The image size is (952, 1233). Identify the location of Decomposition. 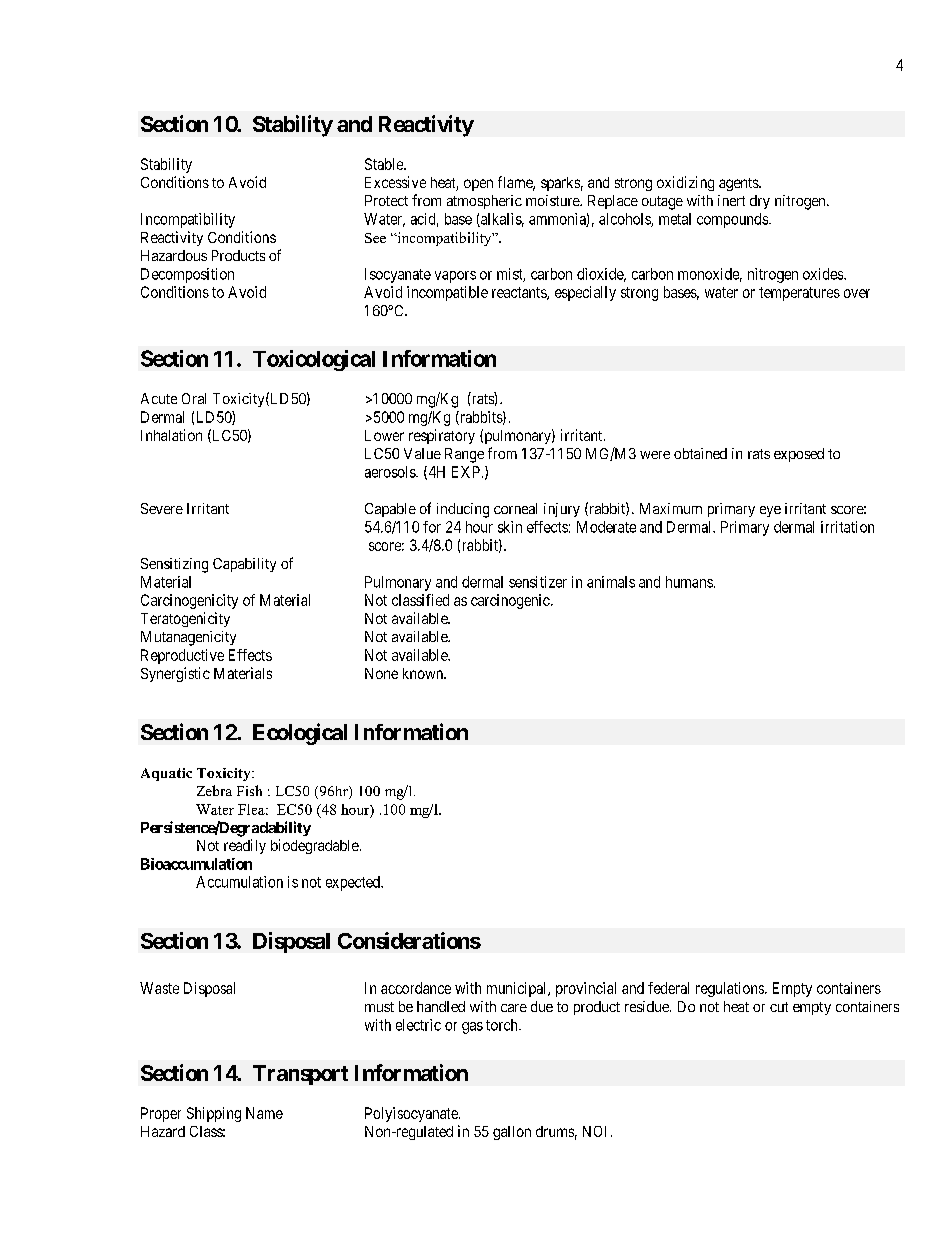
(187, 275).
